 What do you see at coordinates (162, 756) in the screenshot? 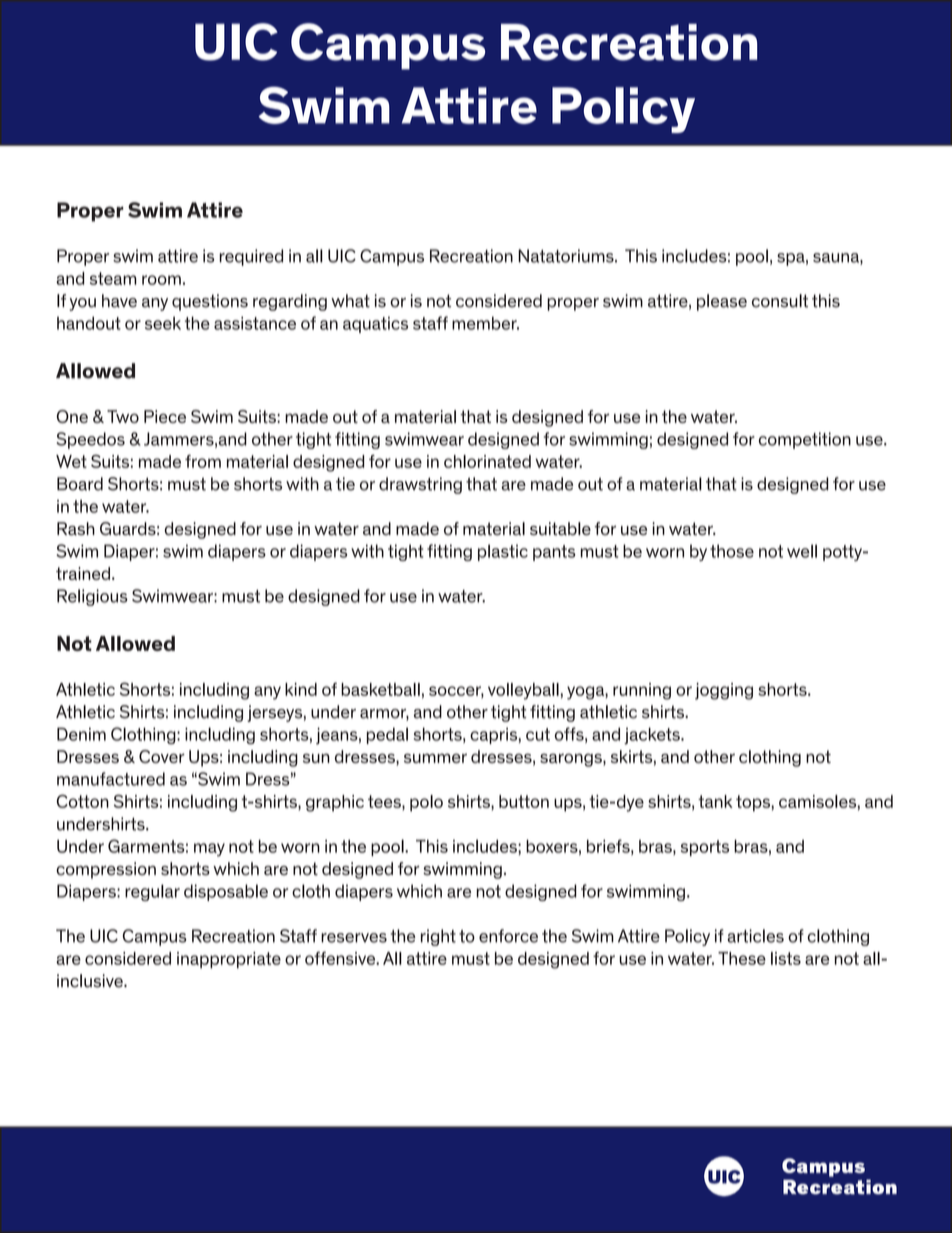
I see `Cover` at bounding box center [162, 756].
